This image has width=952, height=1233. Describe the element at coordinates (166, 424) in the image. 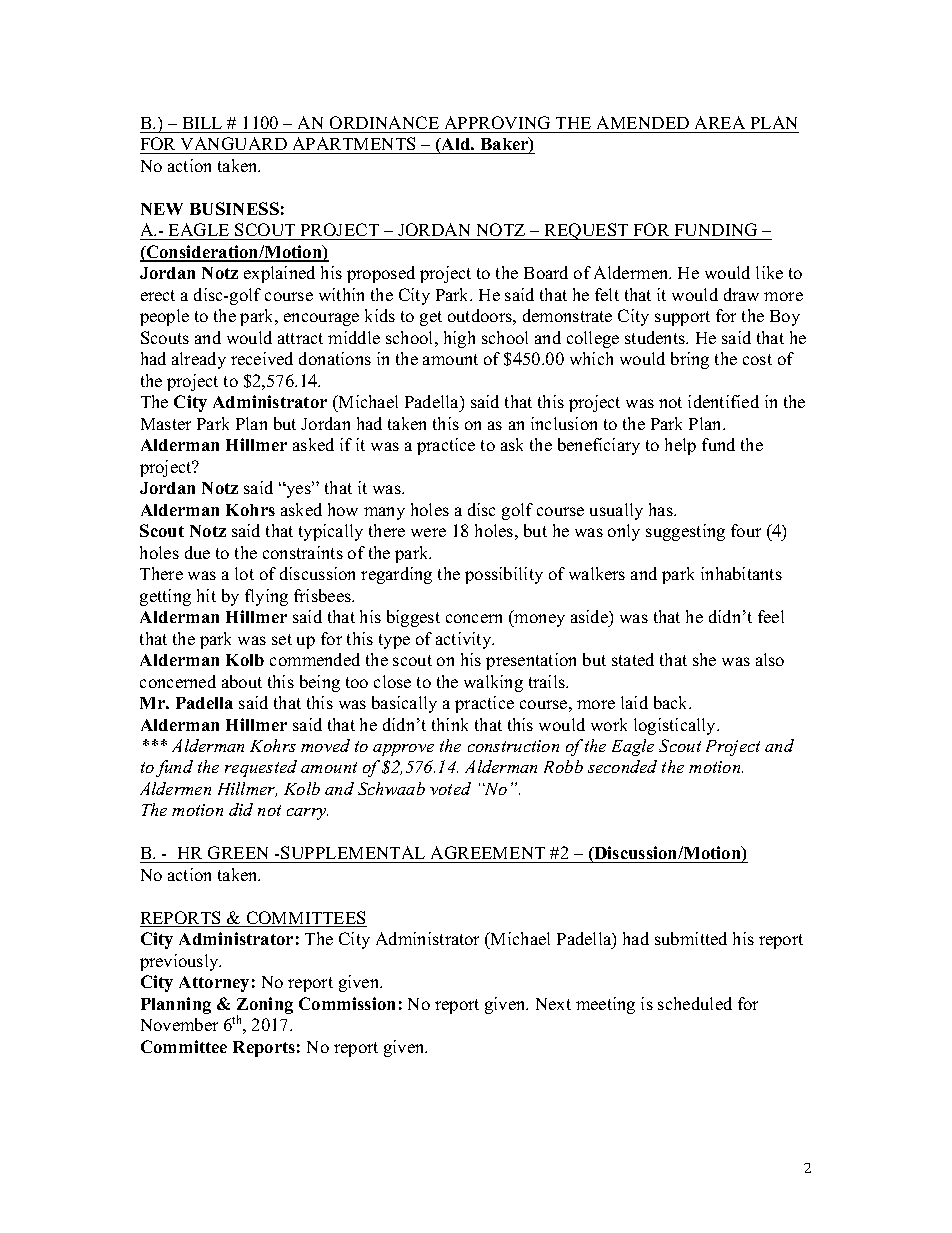

I see `Master` at that location.
